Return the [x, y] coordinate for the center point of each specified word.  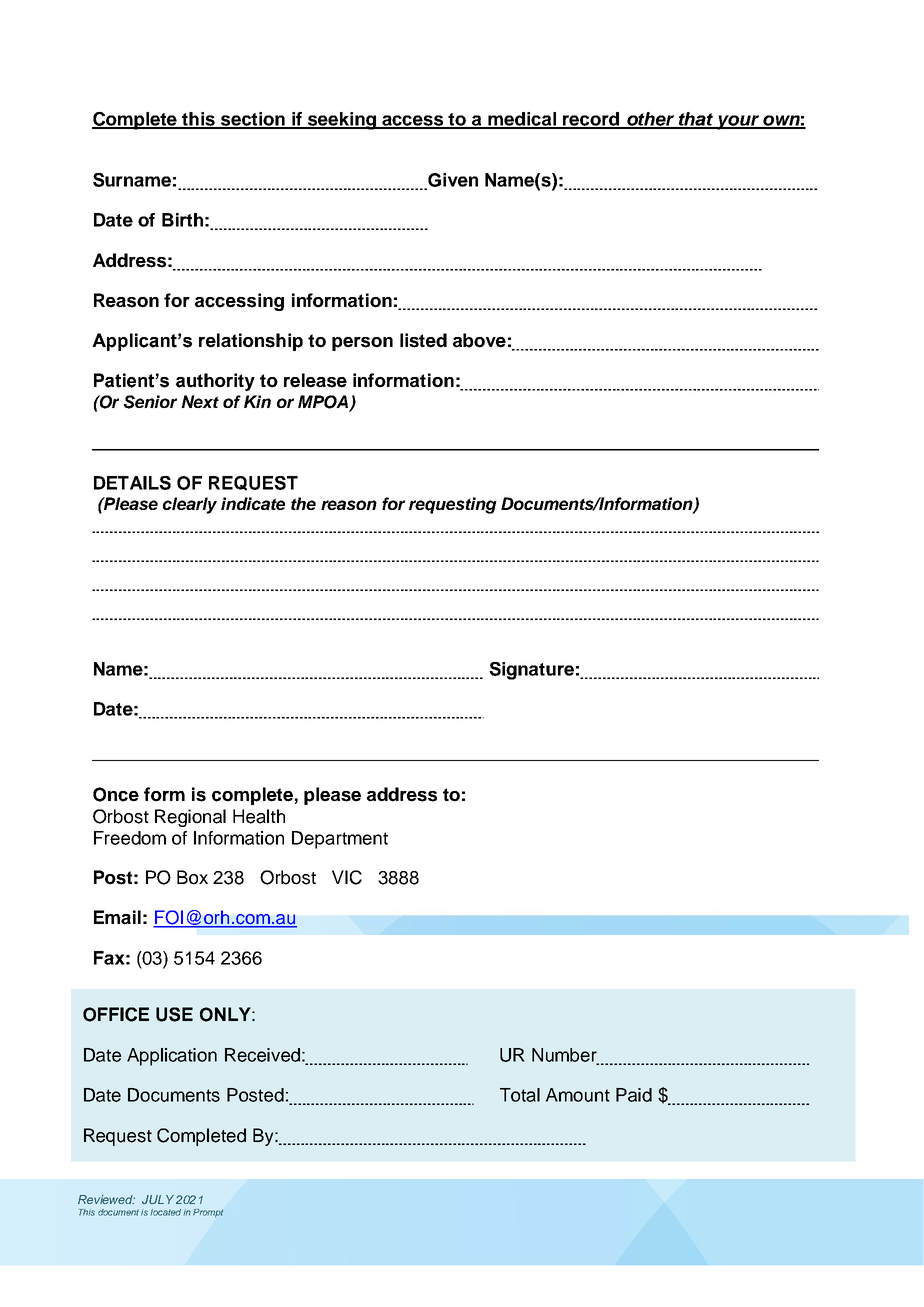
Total [520, 1095]
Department [340, 840]
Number [565, 1056]
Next [200, 401]
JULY [158, 1199]
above [479, 340]
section [253, 120]
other [651, 120]
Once [116, 794]
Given [452, 181]
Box [192, 877]
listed [423, 340]
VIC [347, 877]
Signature [531, 671]
